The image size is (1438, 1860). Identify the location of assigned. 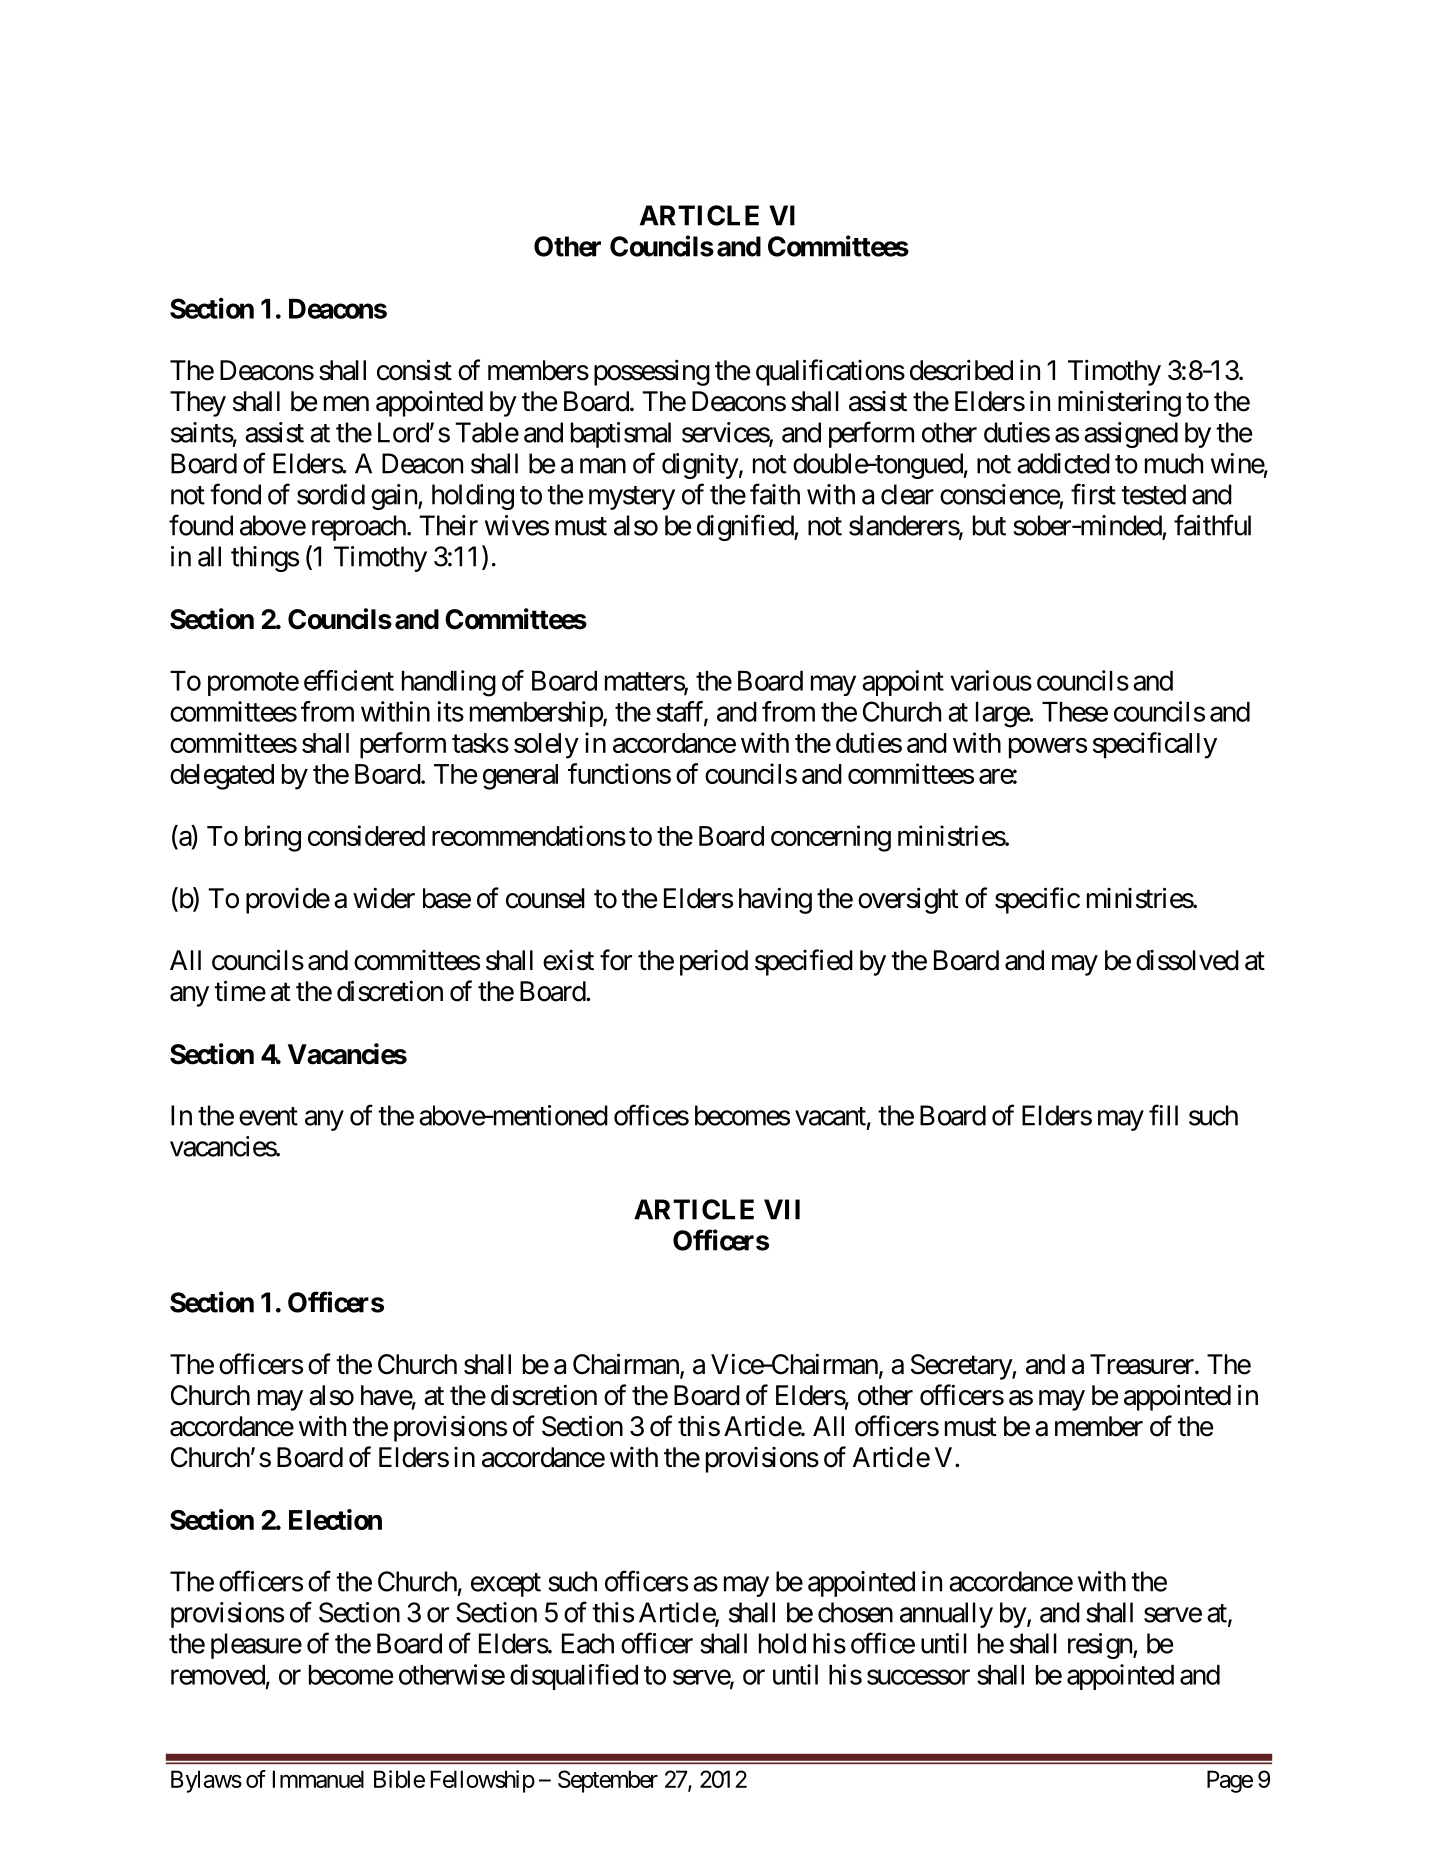
(1131, 435).
